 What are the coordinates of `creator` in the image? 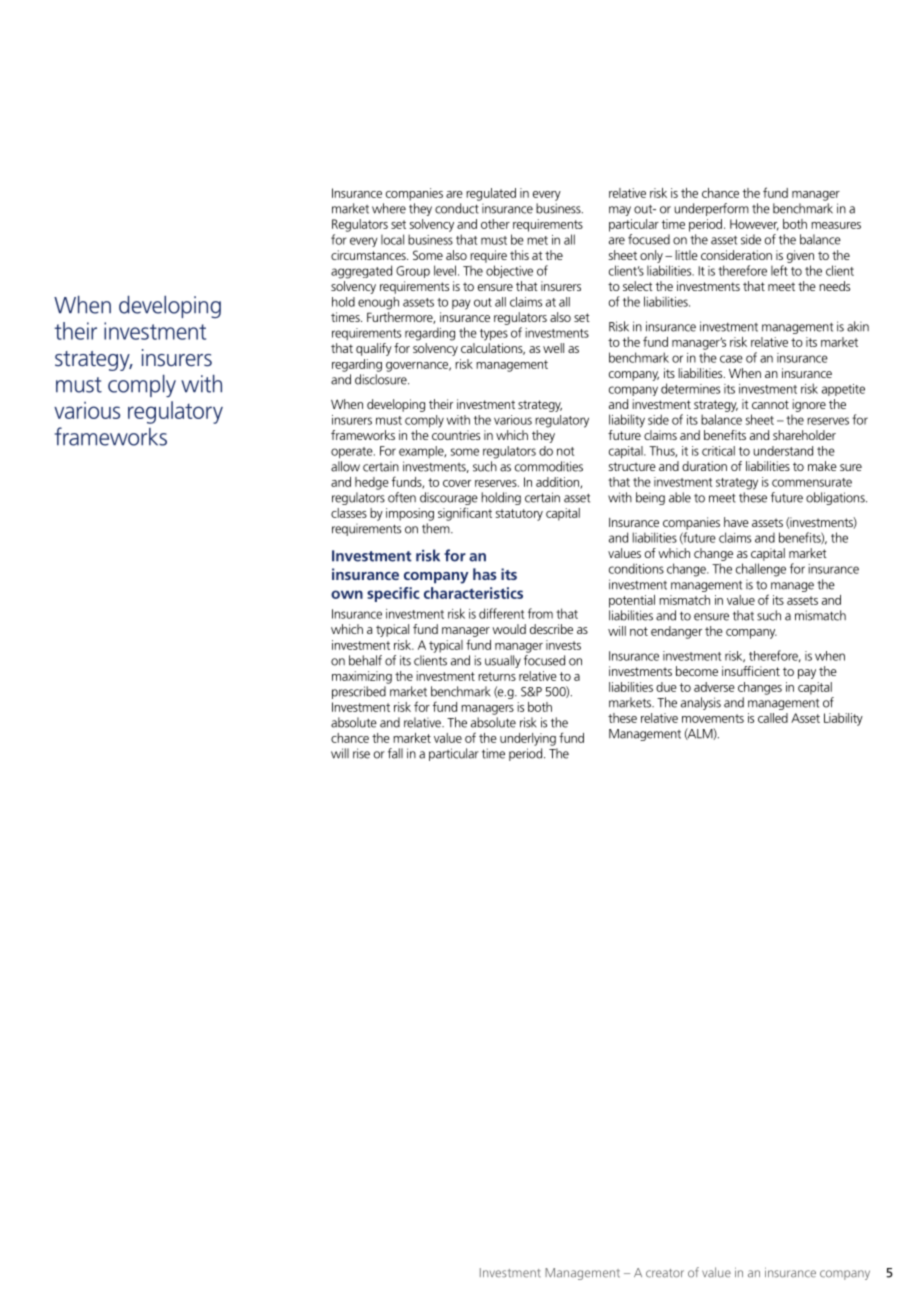 It's located at (665, 1273).
